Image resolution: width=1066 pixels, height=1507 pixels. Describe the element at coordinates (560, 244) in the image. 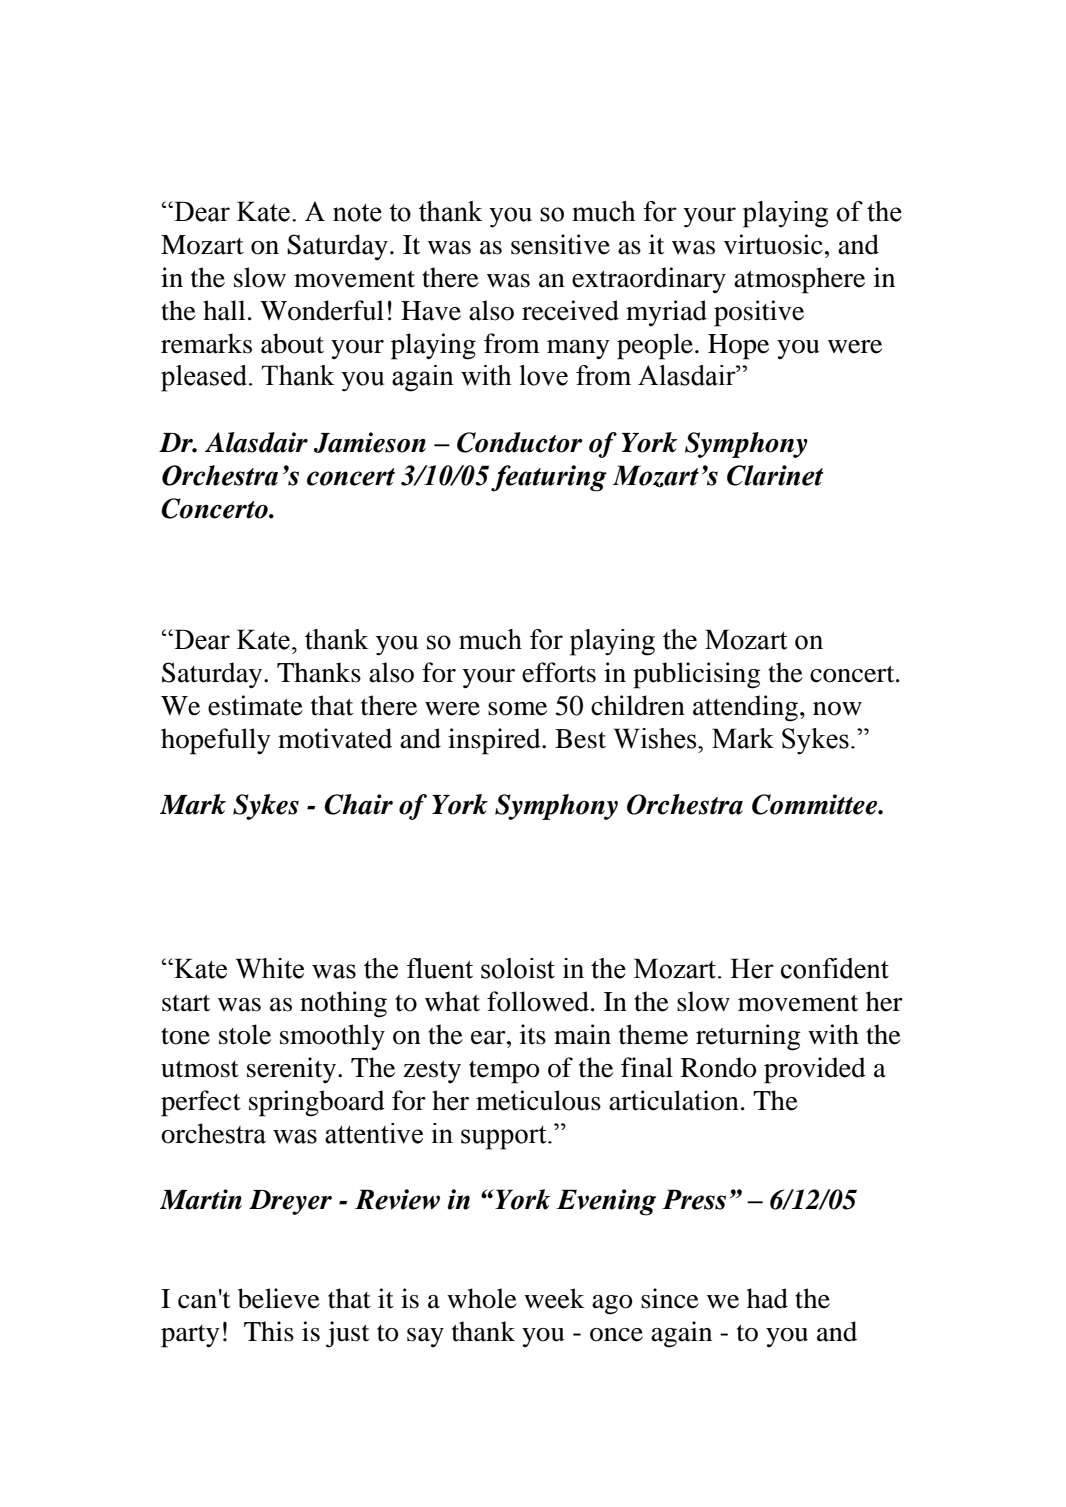

I see `sensitive` at that location.
